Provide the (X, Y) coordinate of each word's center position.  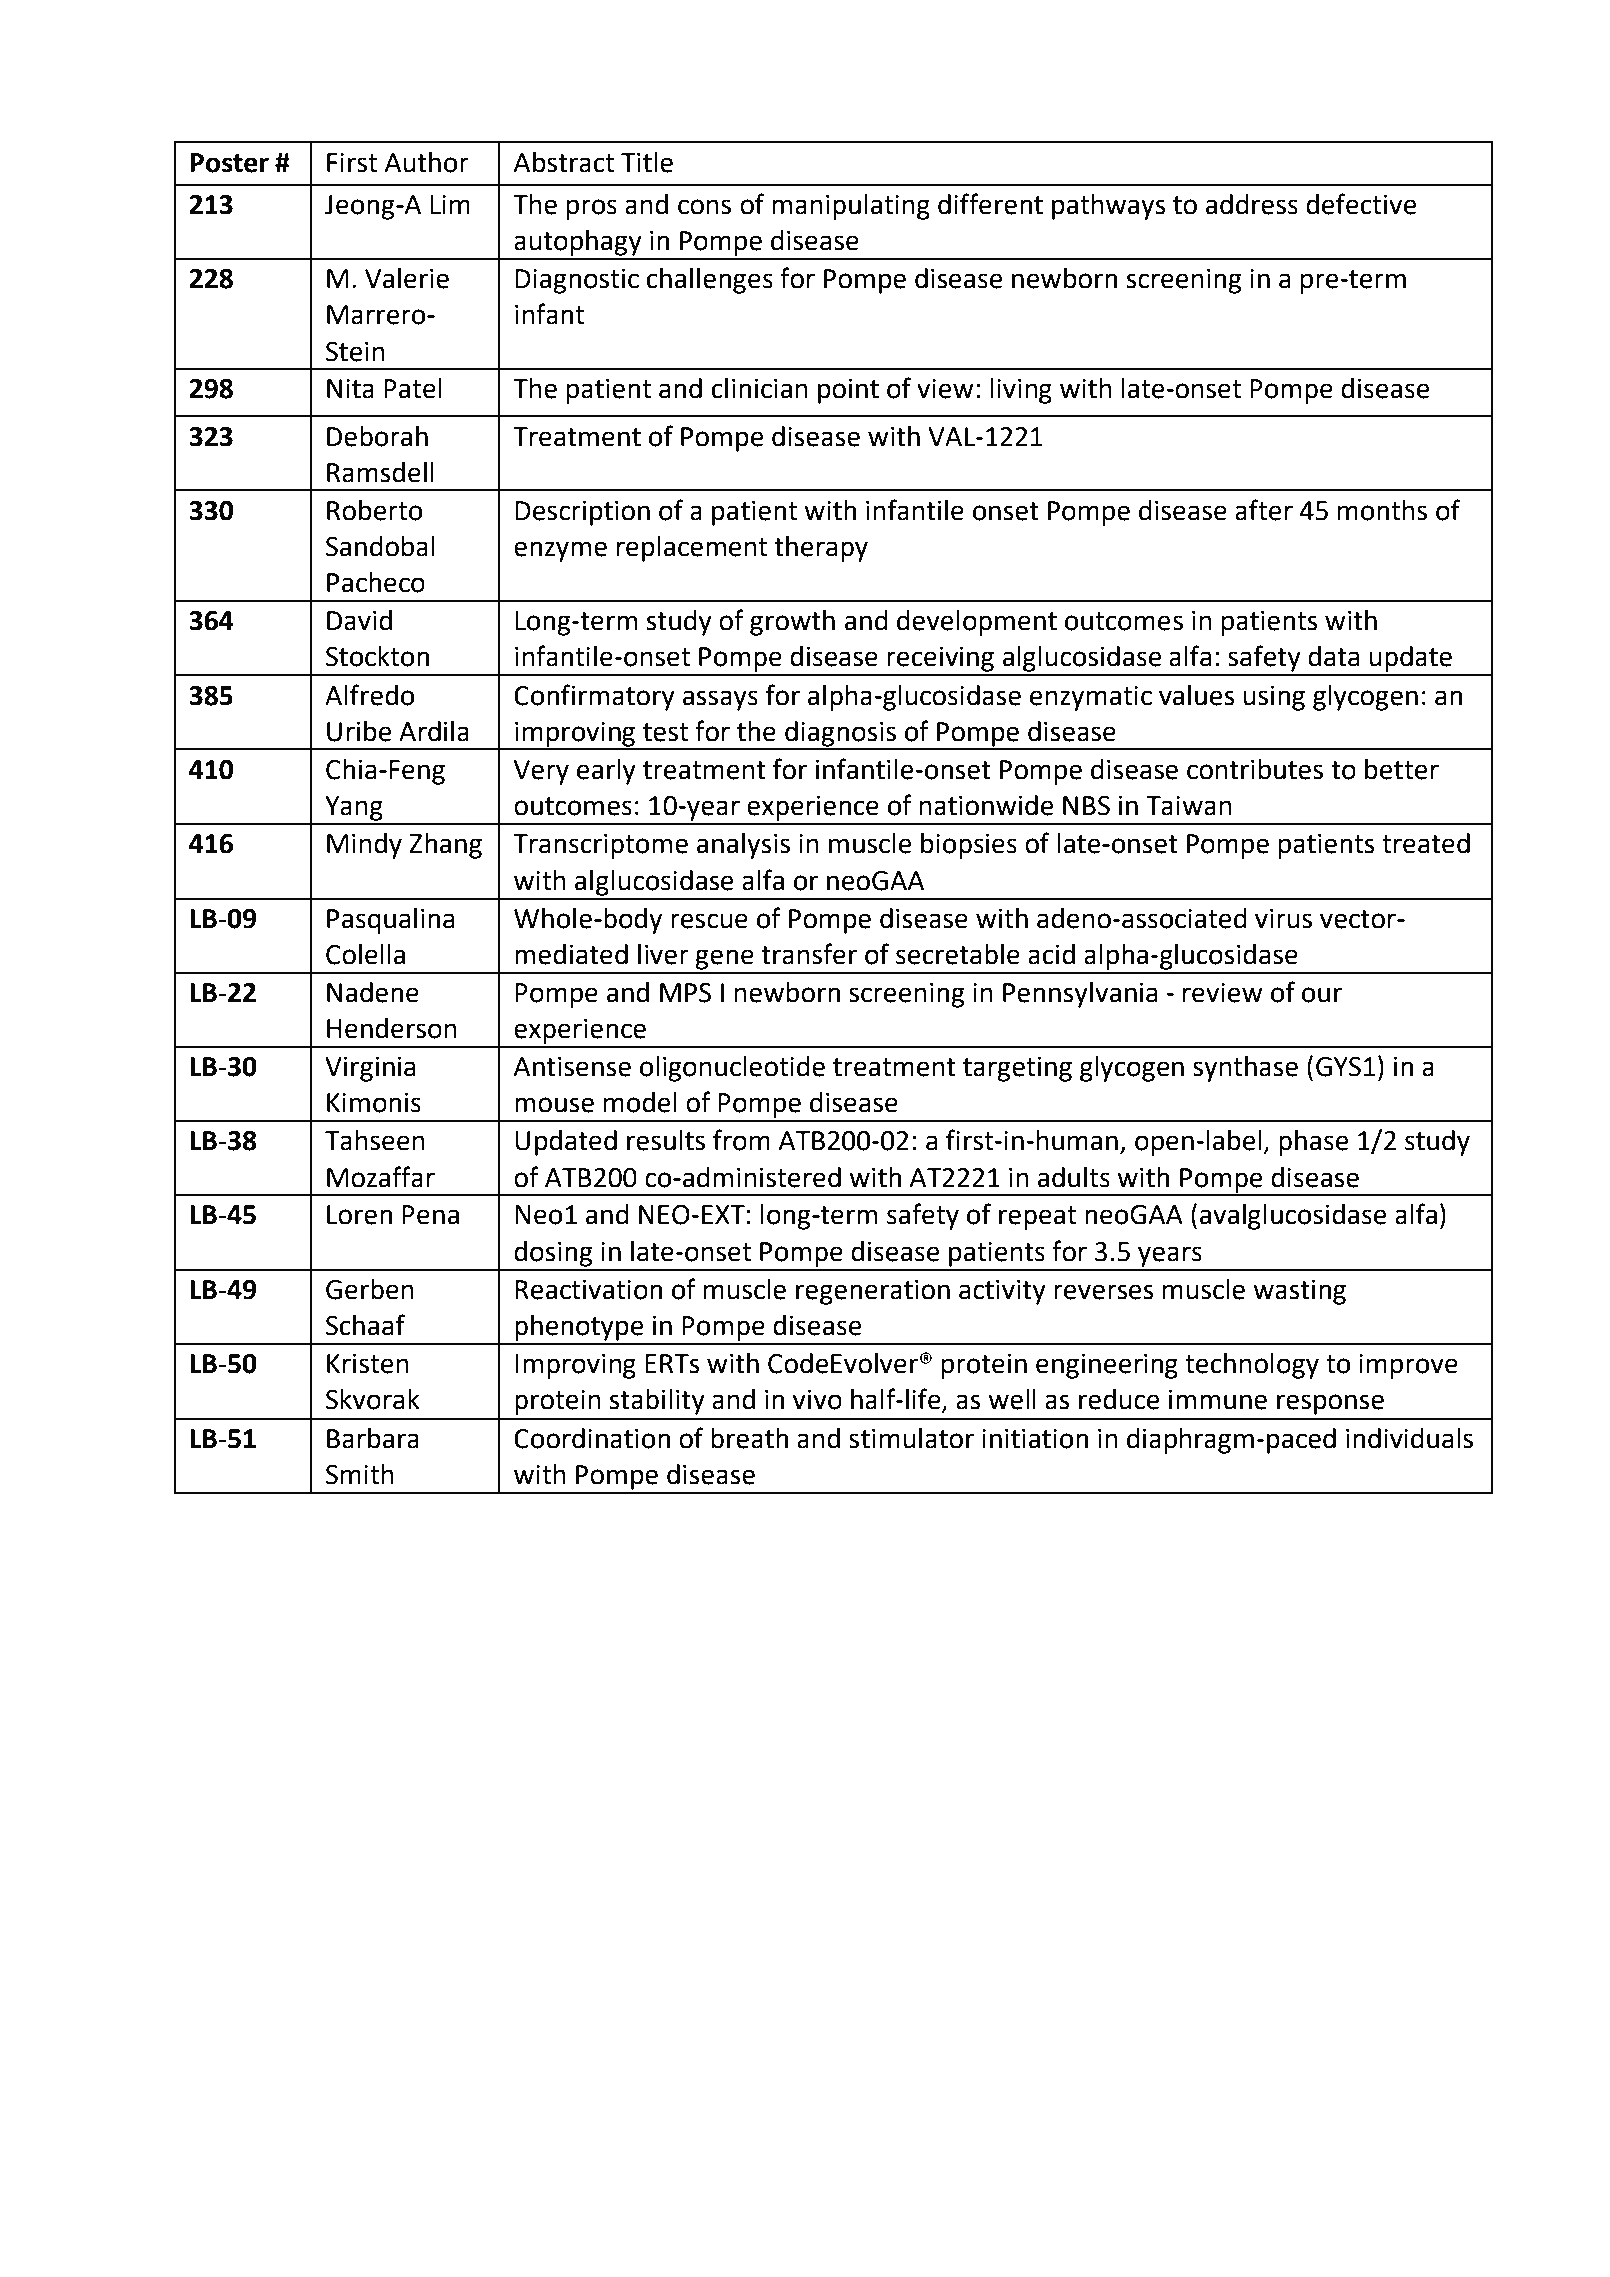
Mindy (364, 846)
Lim (450, 204)
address (1252, 204)
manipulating (851, 207)
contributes (1255, 769)
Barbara (373, 1438)
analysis (743, 846)
